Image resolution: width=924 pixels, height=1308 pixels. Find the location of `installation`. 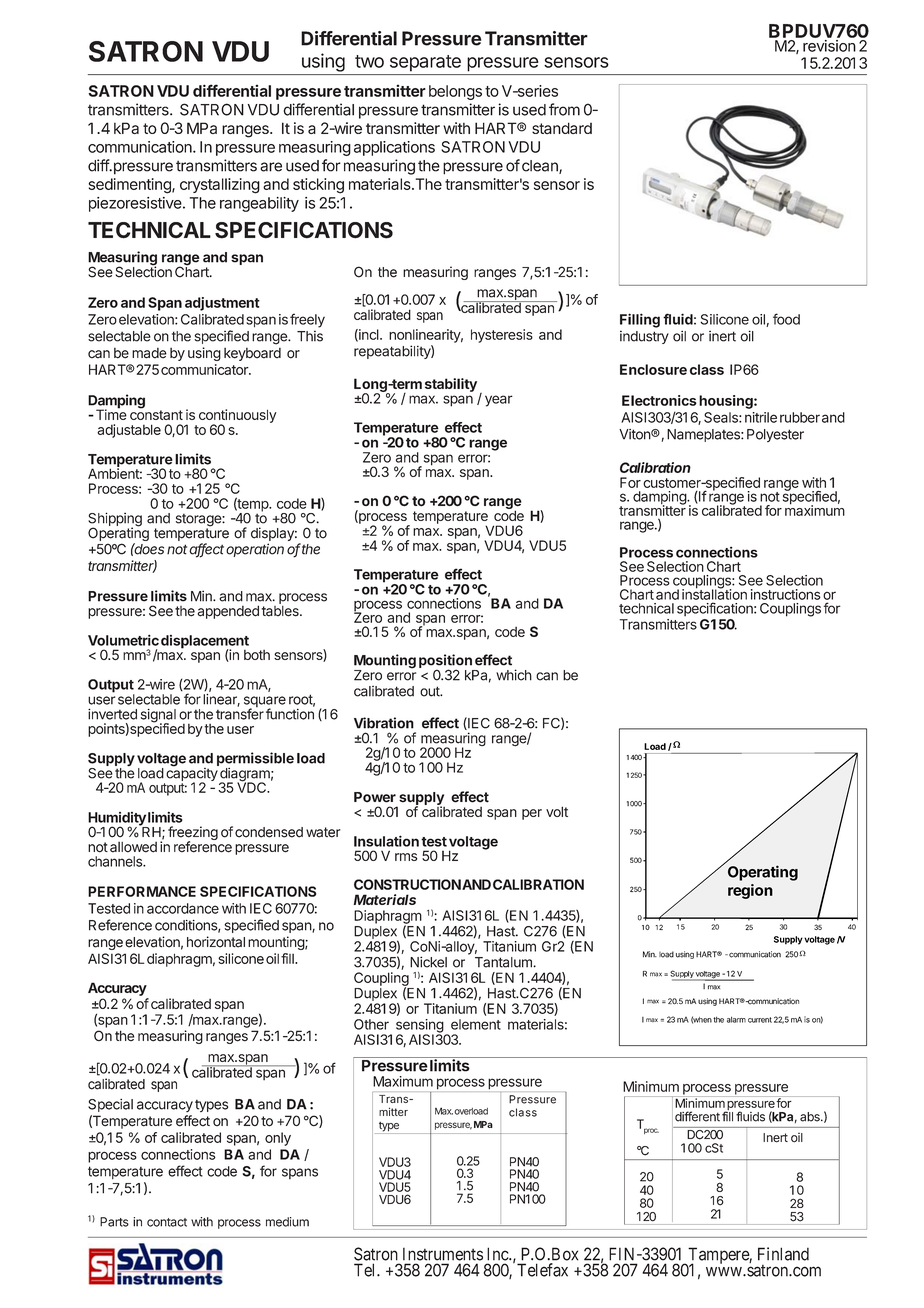

installation is located at coordinates (714, 593).
